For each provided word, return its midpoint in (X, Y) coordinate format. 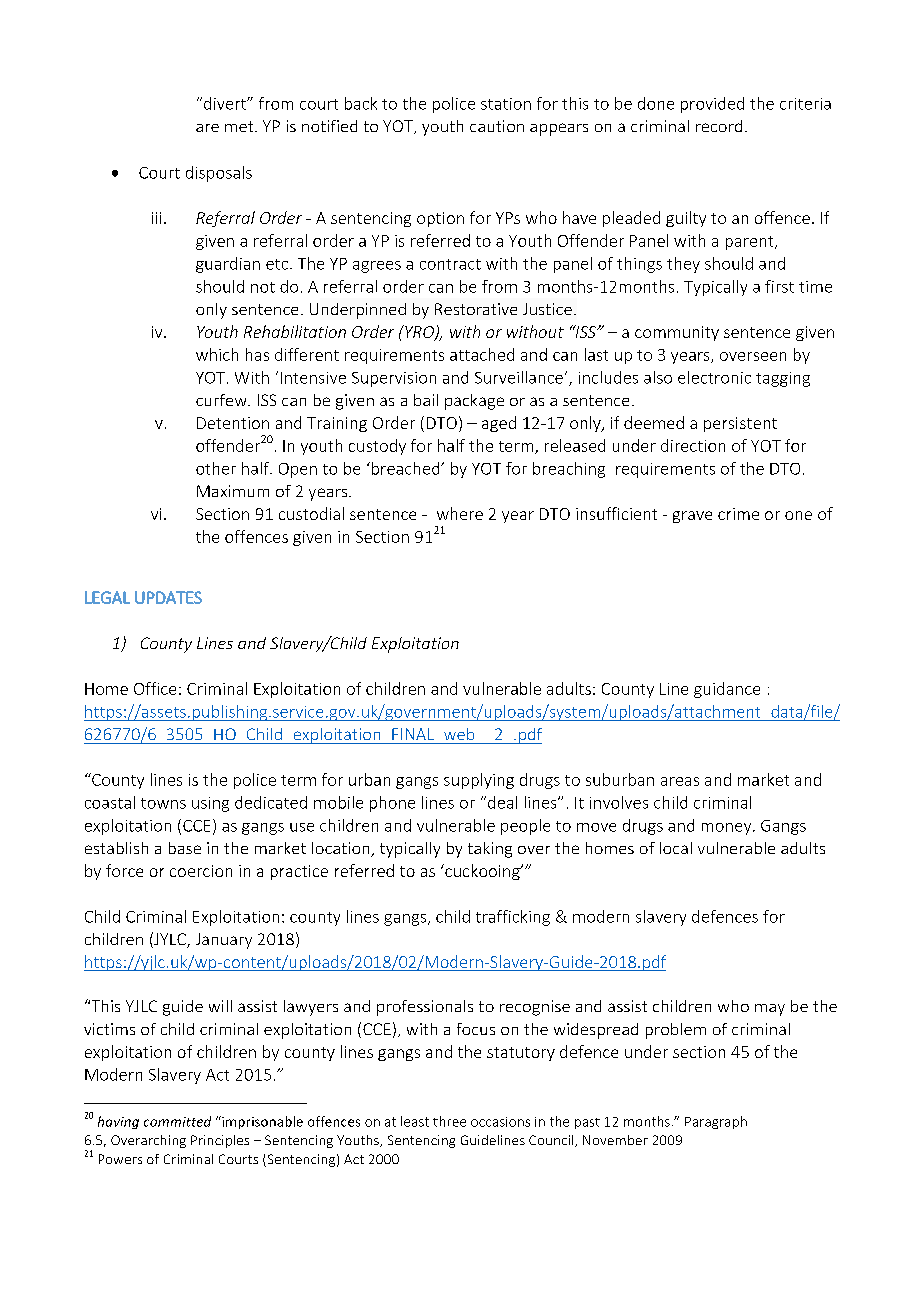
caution (497, 126)
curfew (222, 400)
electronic (714, 377)
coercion (201, 871)
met (240, 126)
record (719, 126)
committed (177, 1121)
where (460, 513)
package (474, 402)
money (728, 829)
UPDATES (168, 597)
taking (490, 850)
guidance (727, 690)
